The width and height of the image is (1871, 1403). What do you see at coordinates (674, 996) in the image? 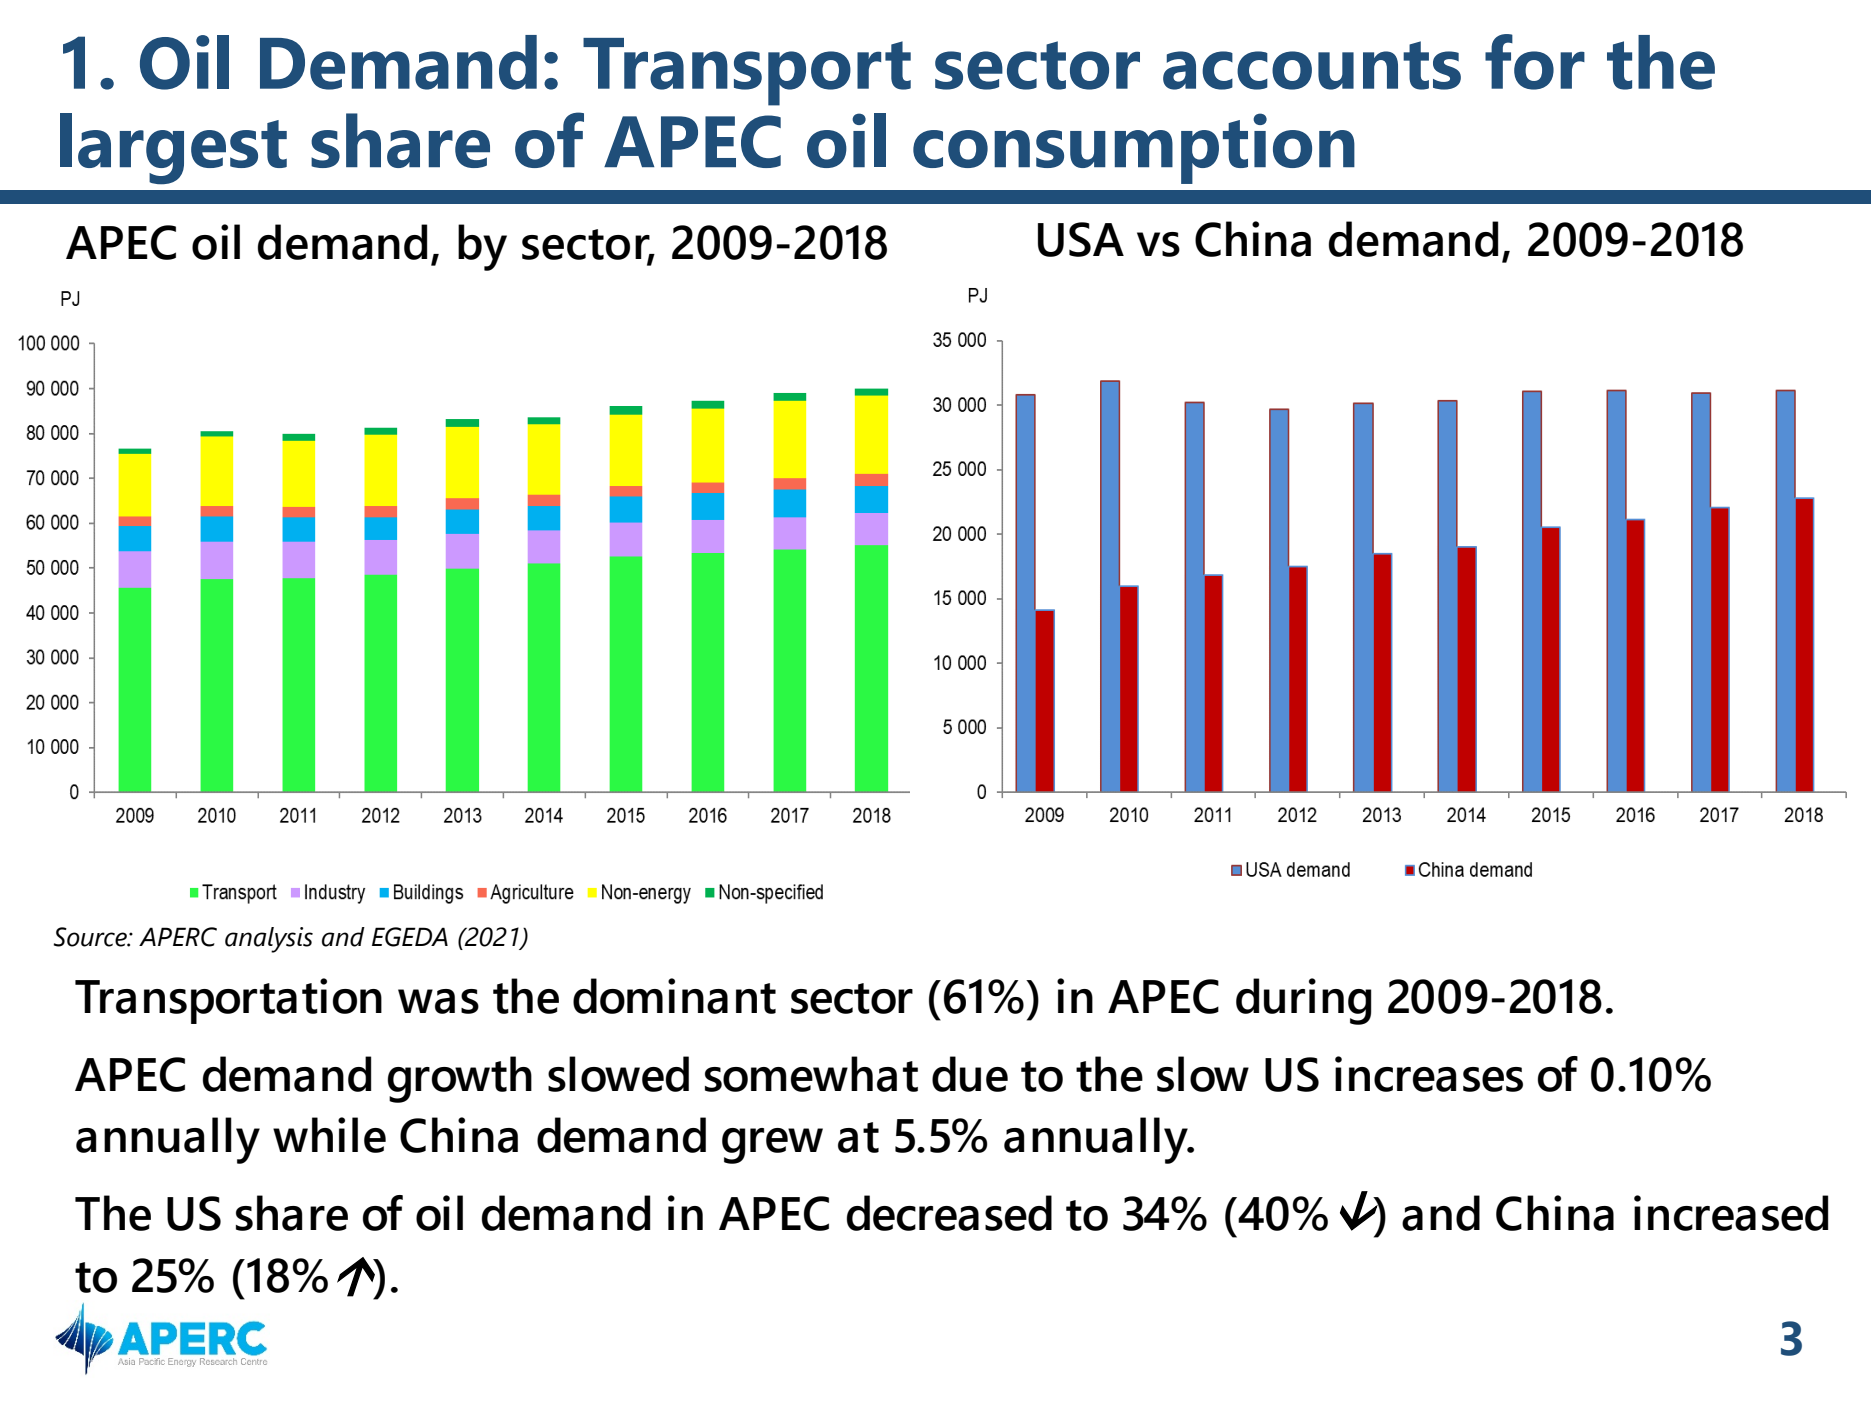
I see `dominant` at bounding box center [674, 996].
